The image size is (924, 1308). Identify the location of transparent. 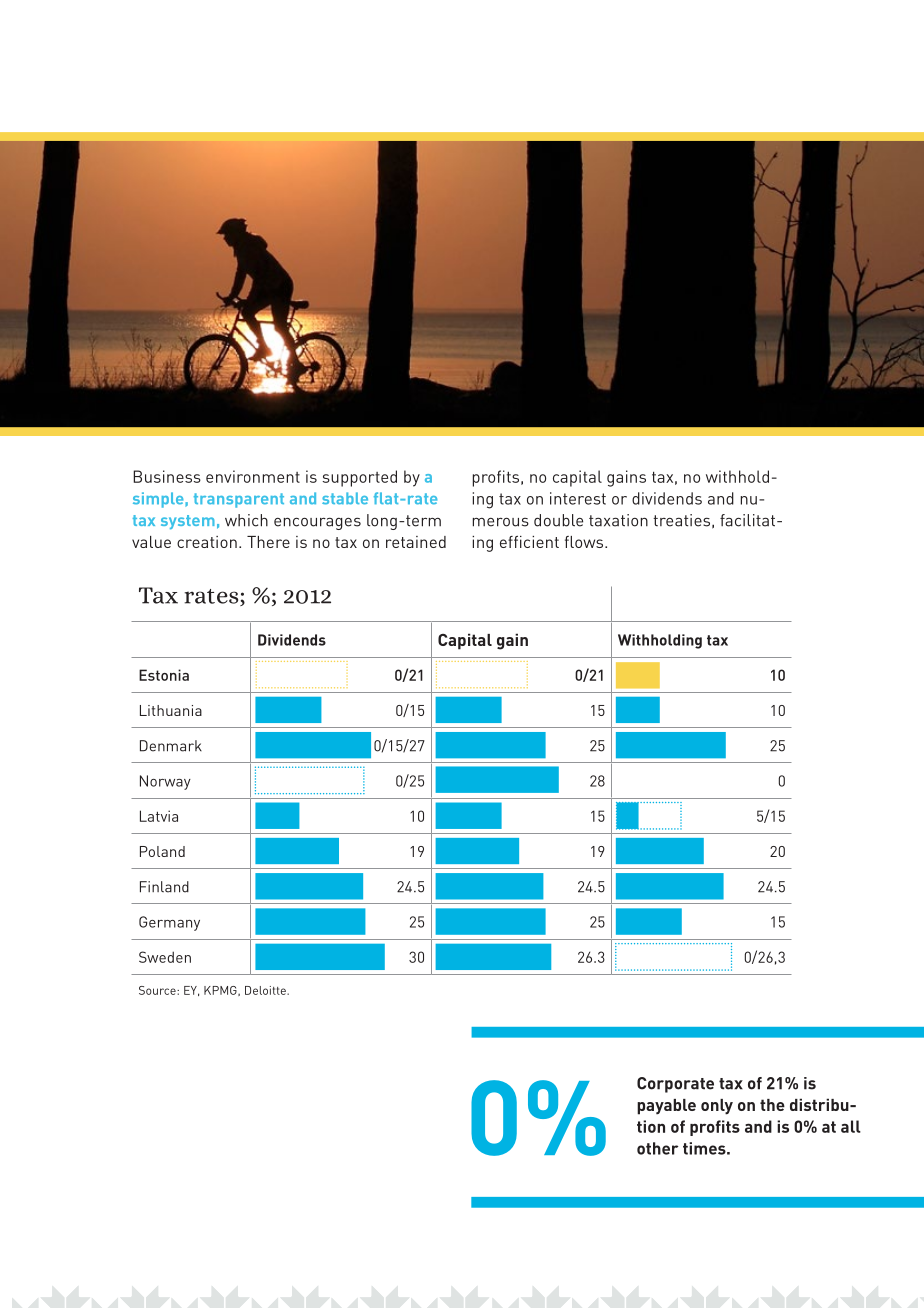
(239, 500).
